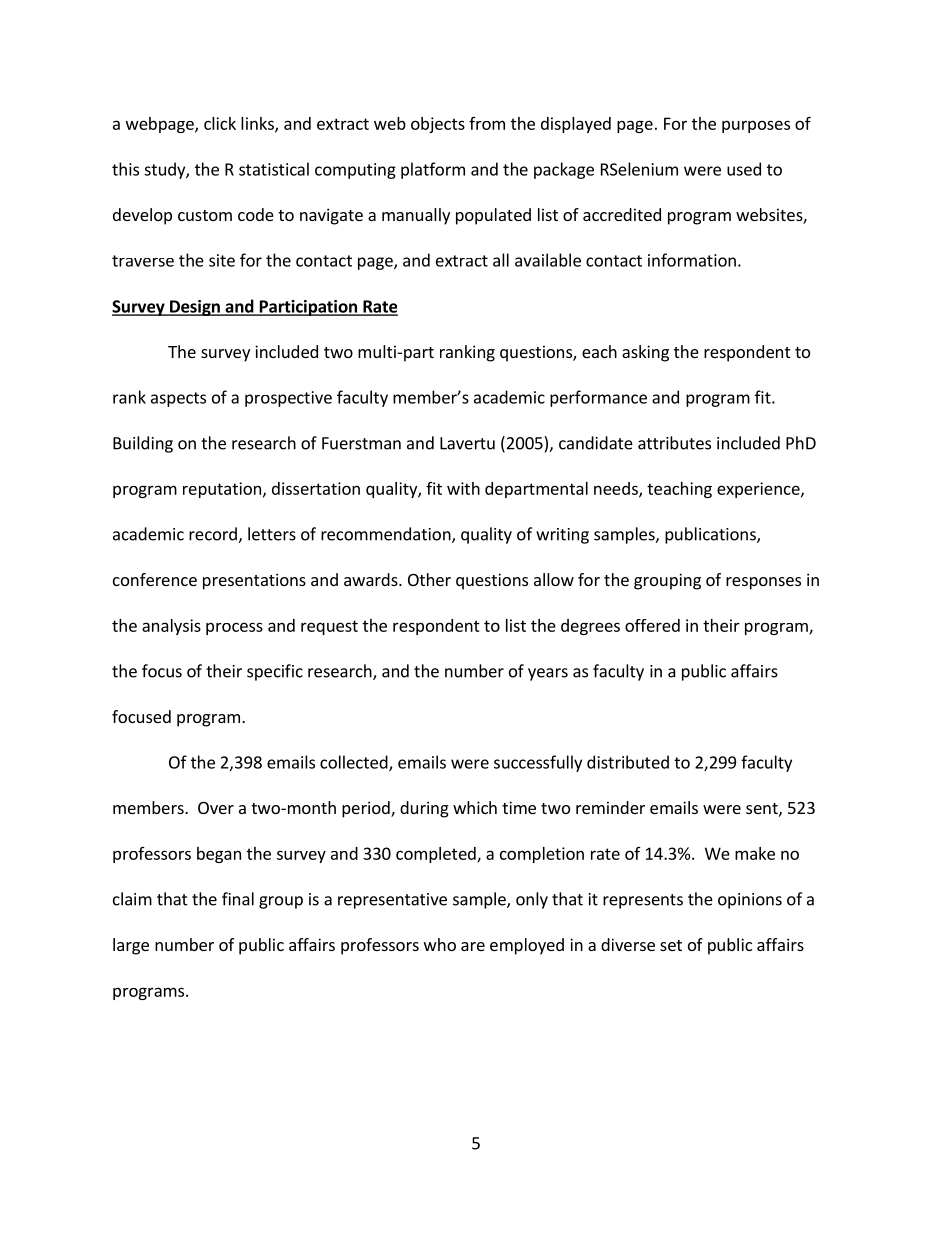 This image has height=1233, width=952. What do you see at coordinates (756, 126) in the image?
I see `purposes` at bounding box center [756, 126].
